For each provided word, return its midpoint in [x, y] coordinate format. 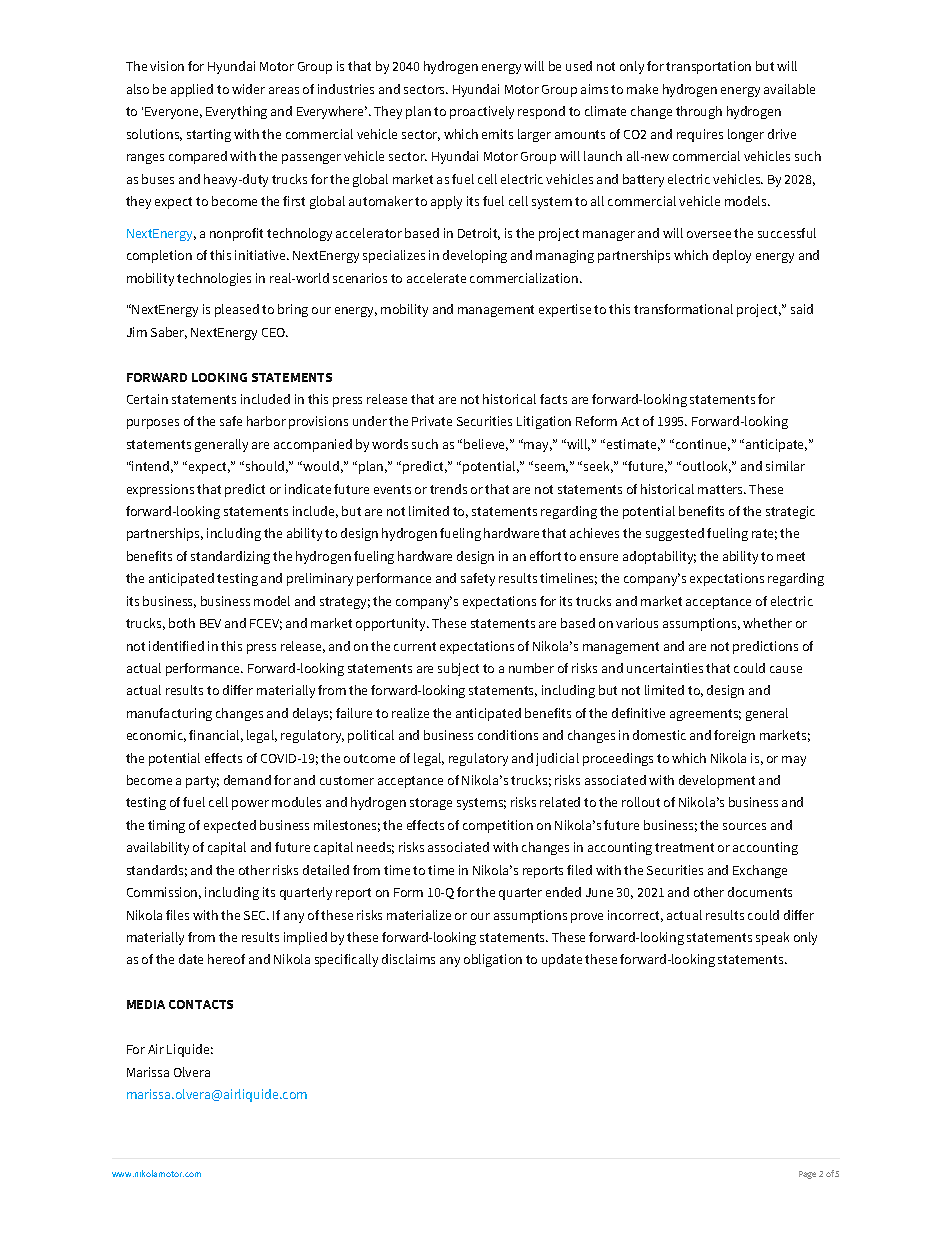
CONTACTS [201, 1004]
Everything [236, 112]
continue [703, 445]
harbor [266, 421]
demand [247, 780]
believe [486, 445]
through [699, 112]
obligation [493, 960]
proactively [482, 112]
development [717, 781]
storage [431, 804]
